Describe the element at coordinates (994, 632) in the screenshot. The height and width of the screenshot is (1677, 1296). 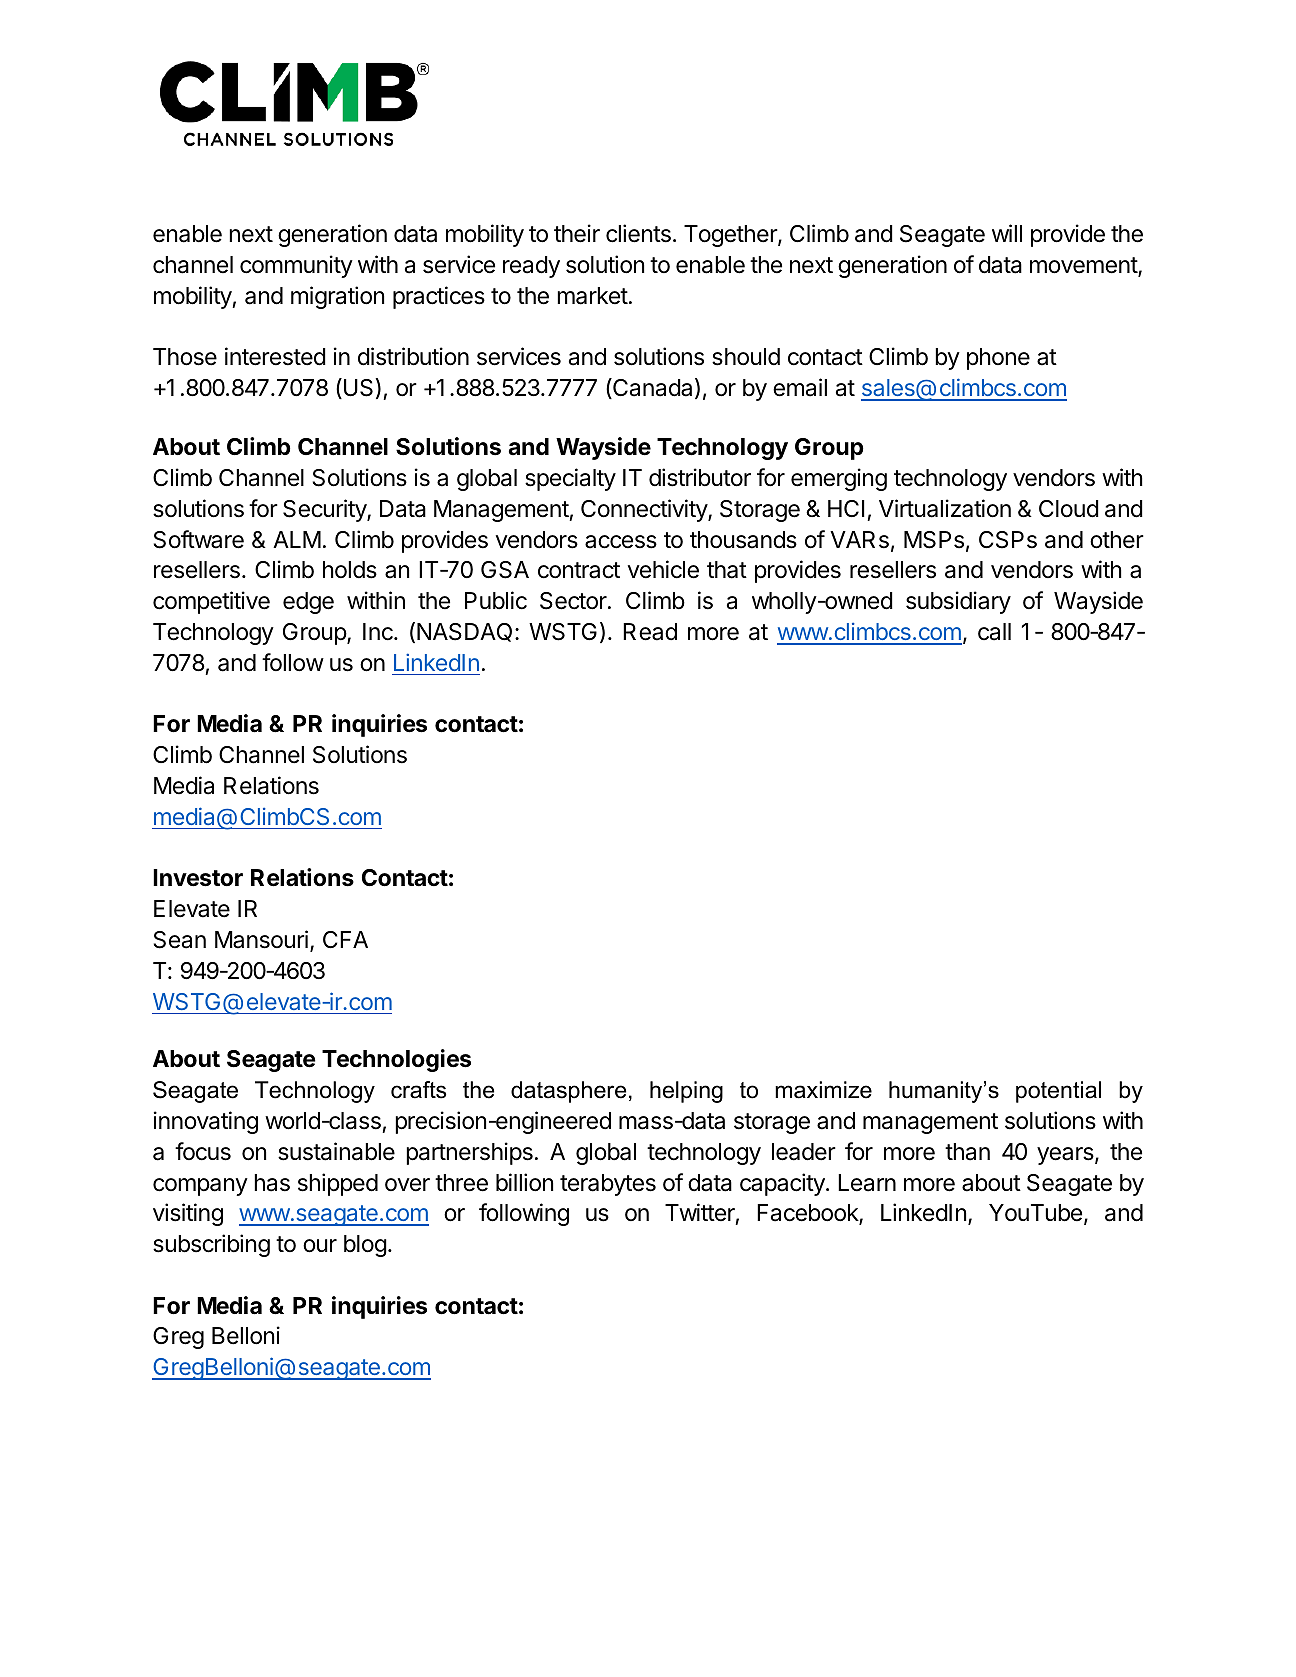
I see `call` at that location.
